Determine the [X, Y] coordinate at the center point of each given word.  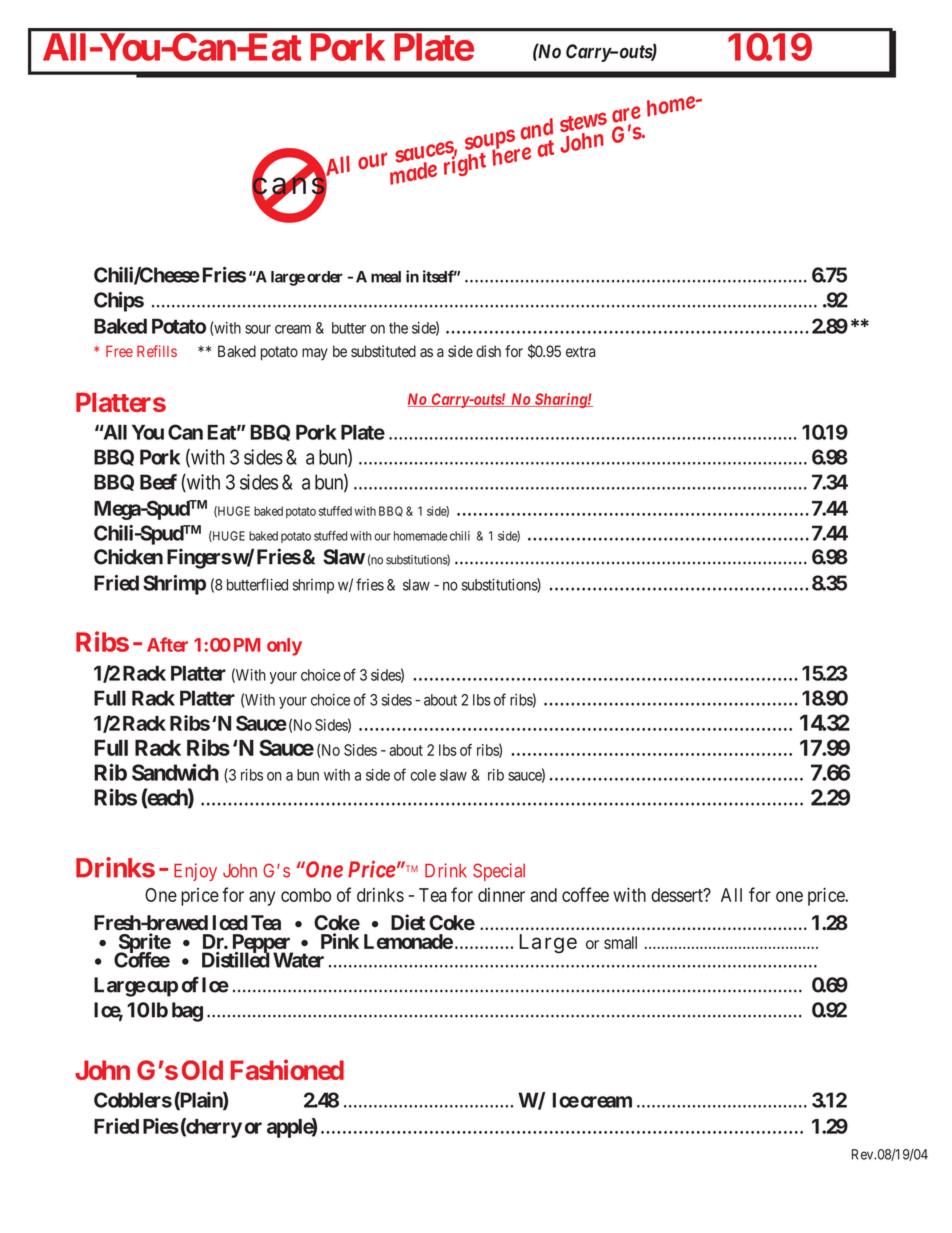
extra [581, 352]
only [284, 647]
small [620, 942]
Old [202, 1070]
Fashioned [287, 1069]
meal [386, 277]
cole [423, 775]
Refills [157, 351]
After [167, 644]
